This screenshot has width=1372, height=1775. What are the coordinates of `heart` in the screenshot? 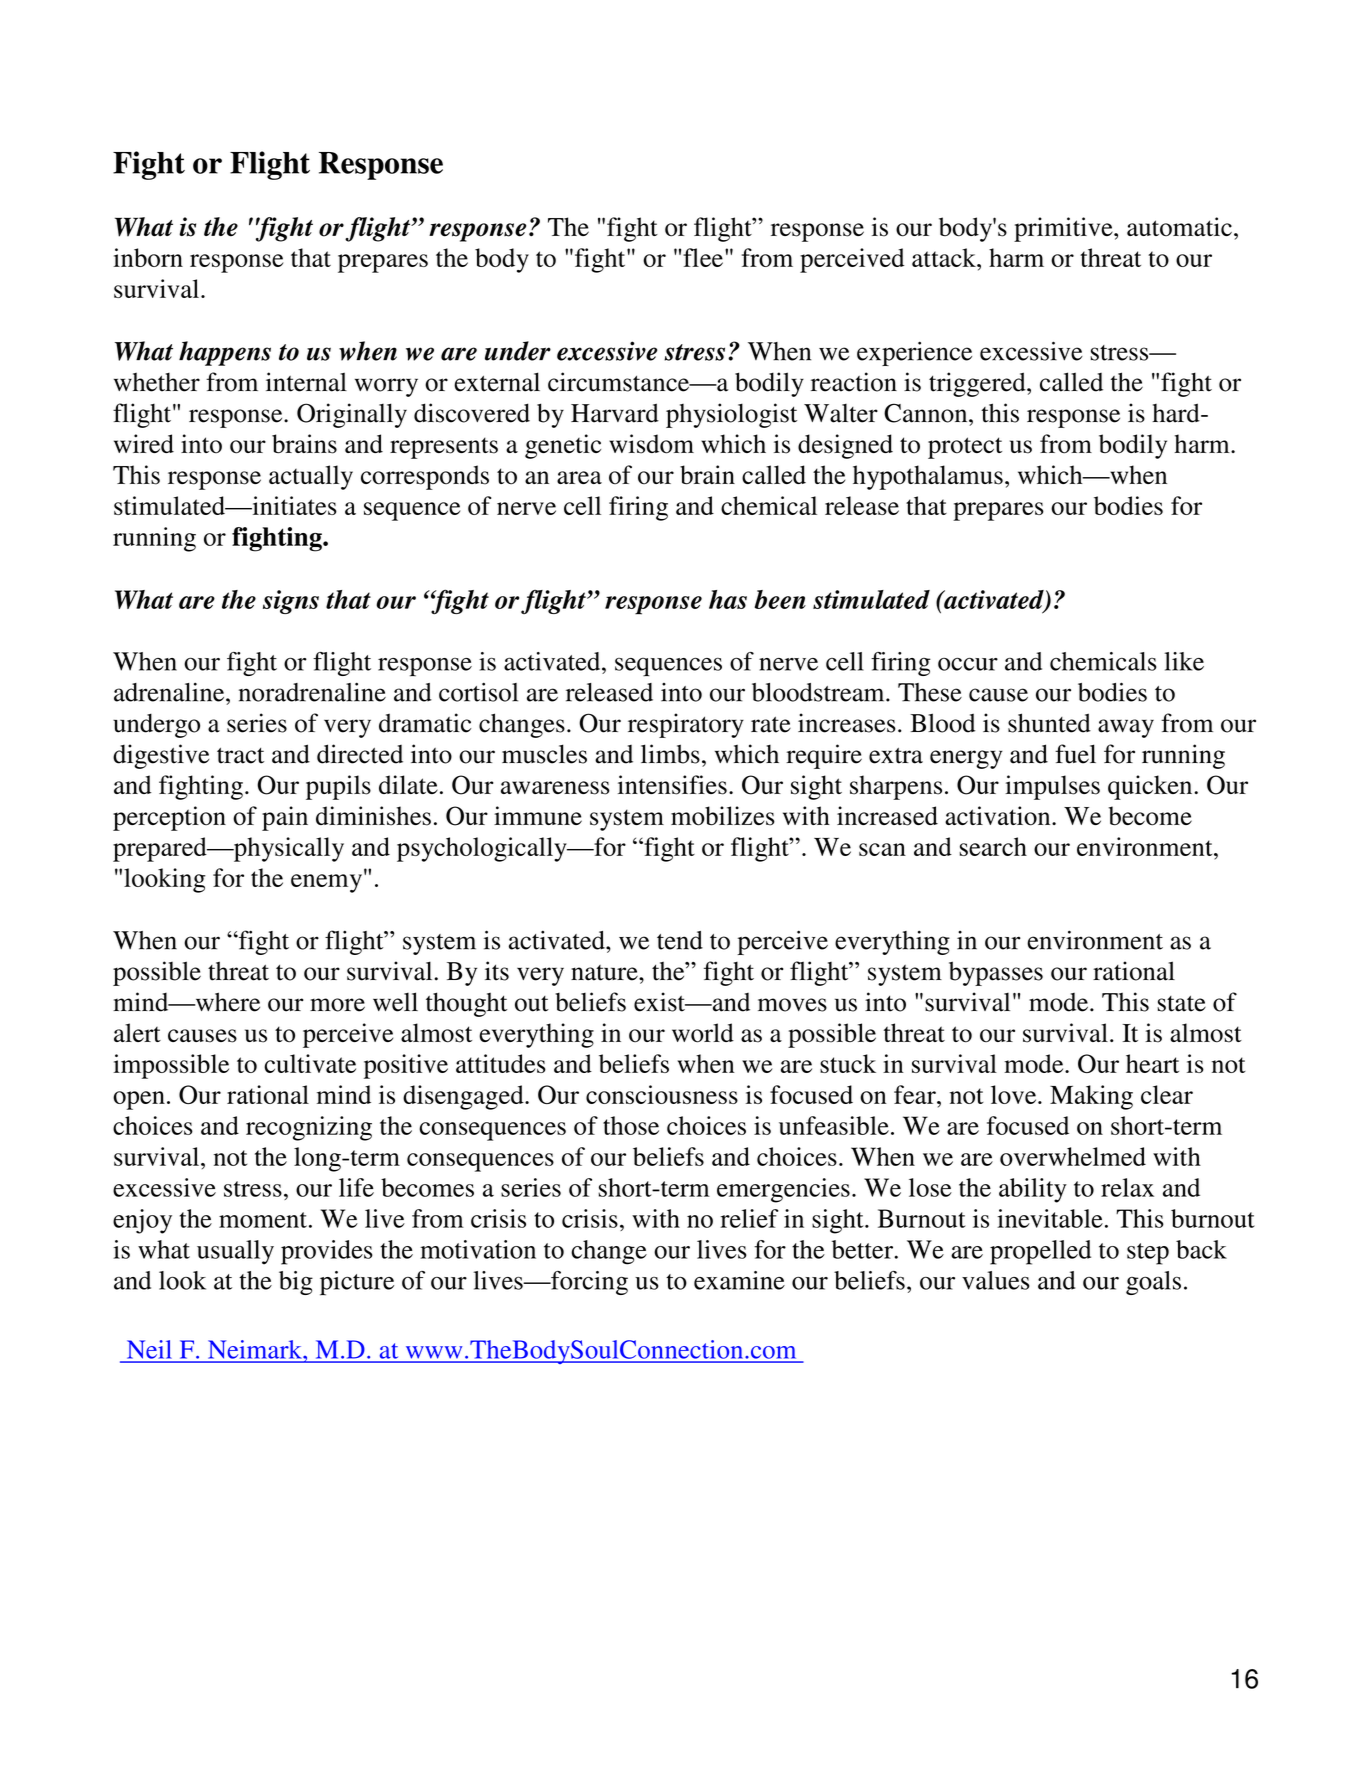 It's located at (1152, 1063).
